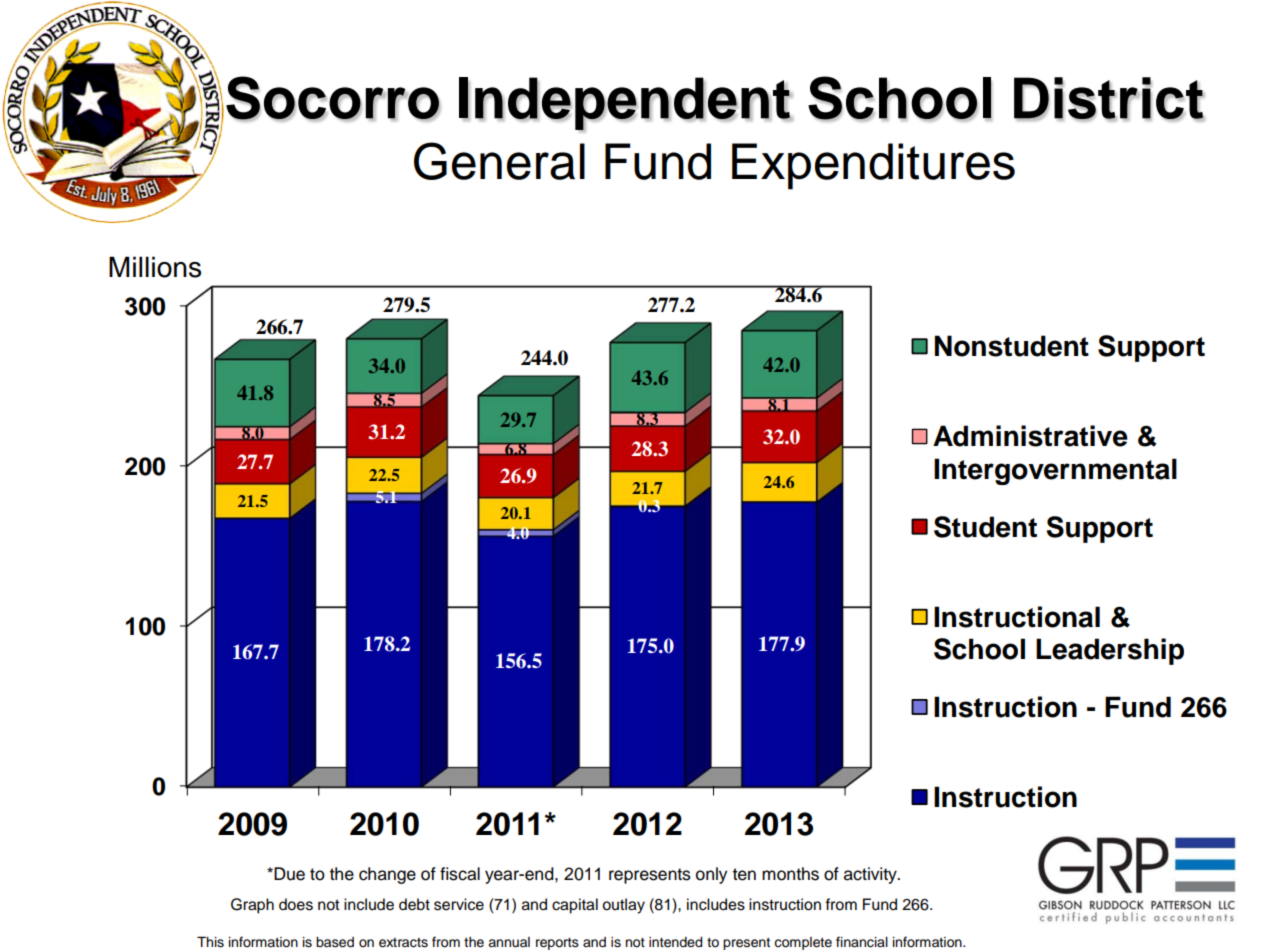 Image resolution: width=1270 pixels, height=952 pixels. Describe the element at coordinates (1055, 471) in the page. I see `Intergovernmental` at that location.
